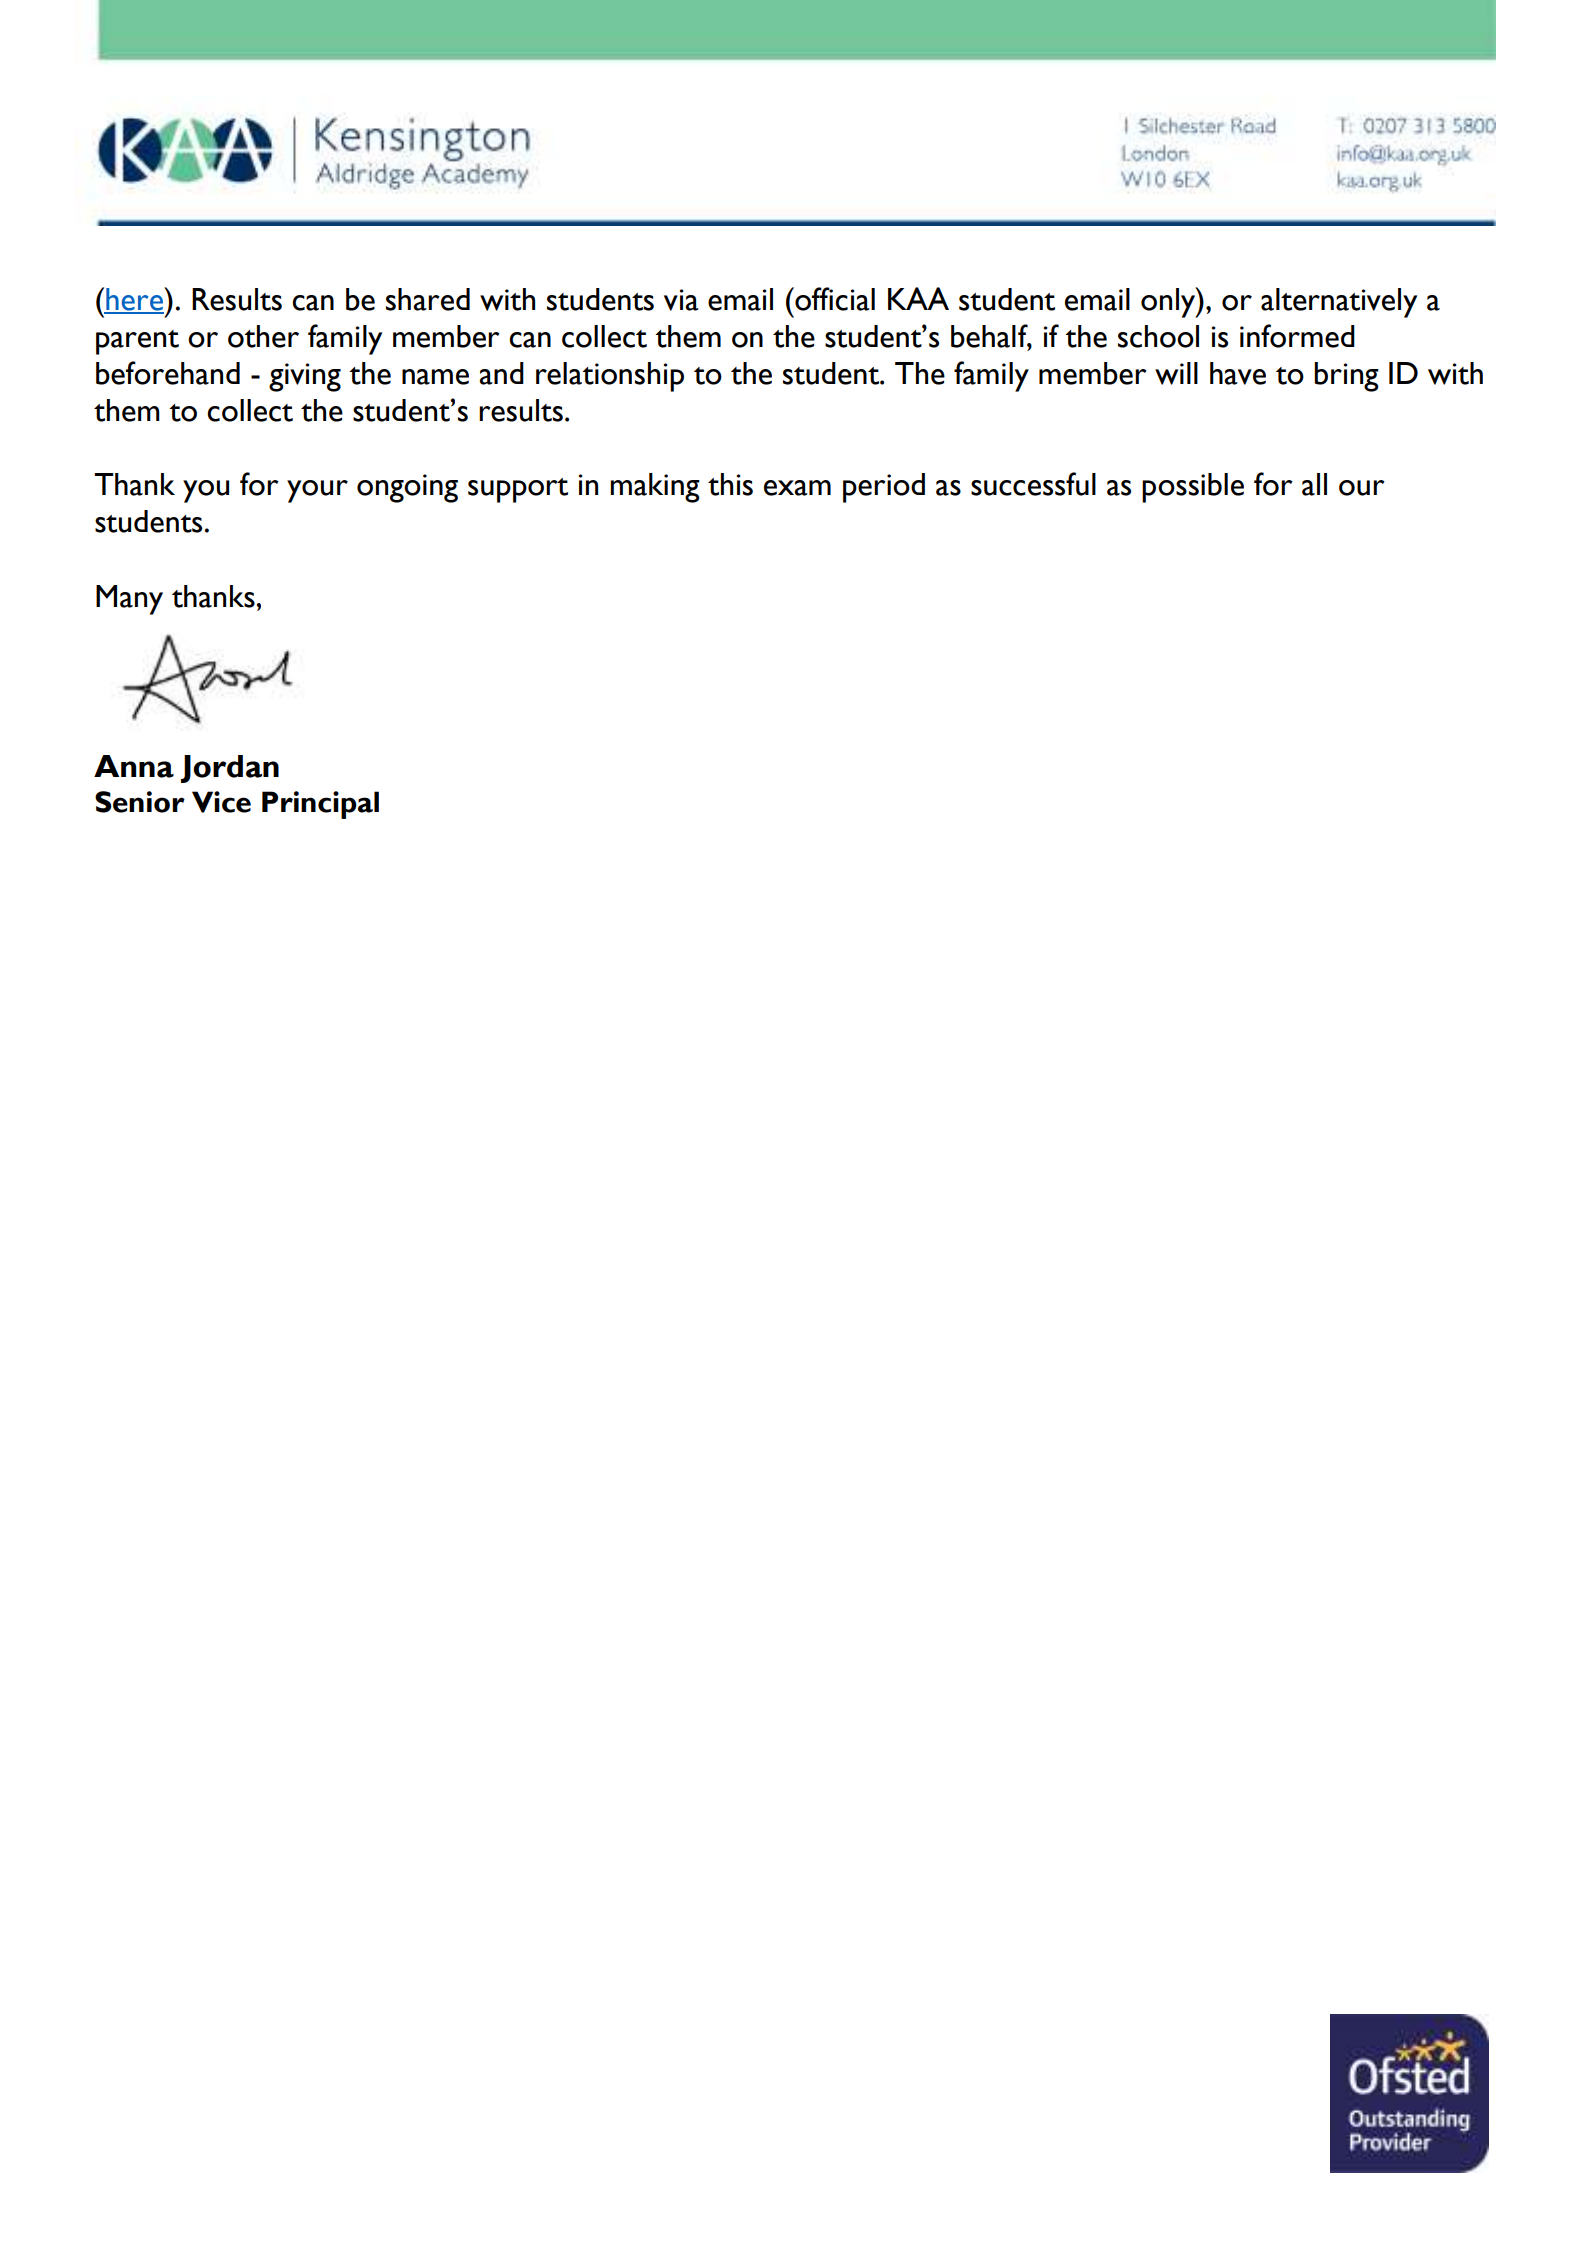 The image size is (1586, 2245). I want to click on this, so click(730, 484).
